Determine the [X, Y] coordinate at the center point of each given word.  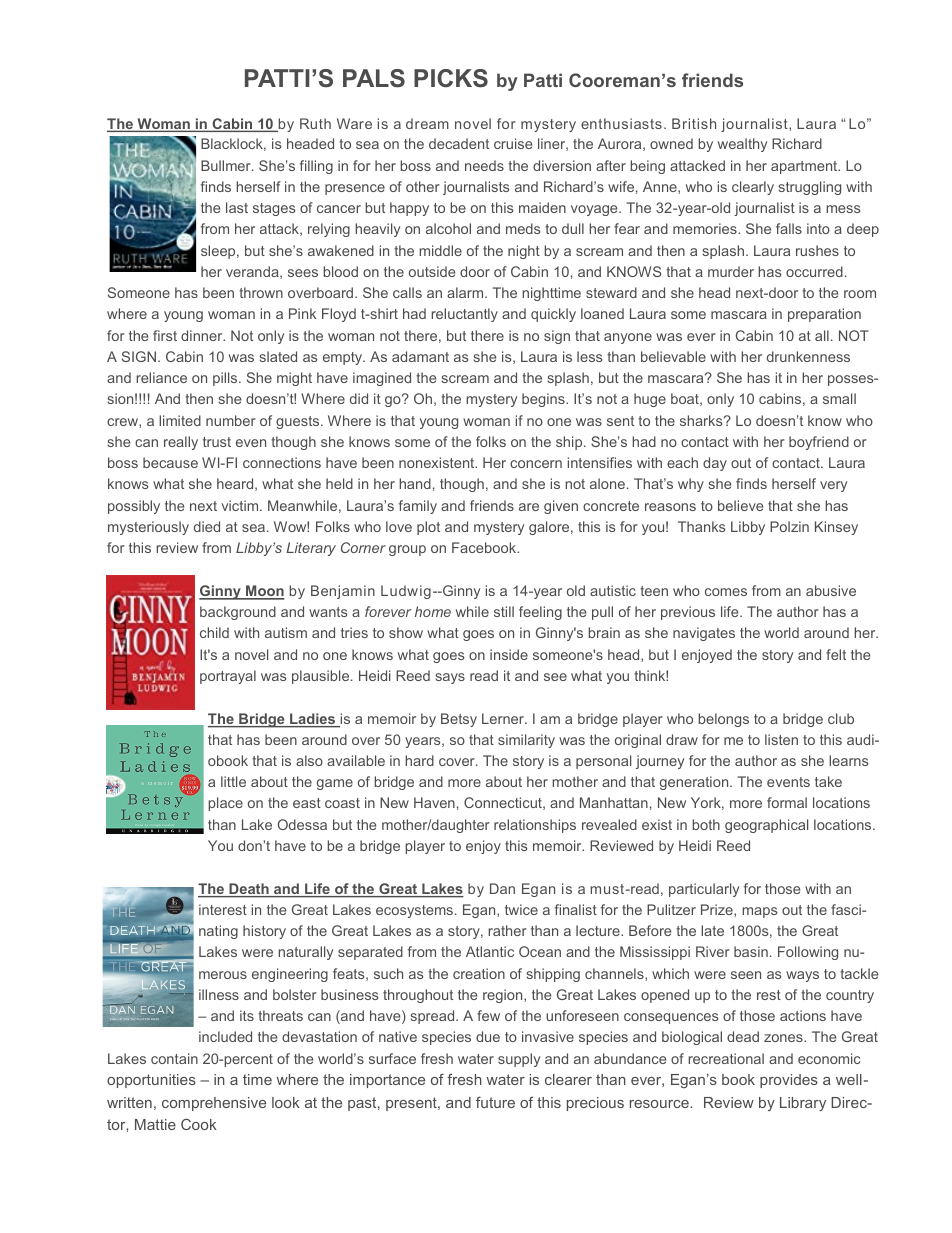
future [495, 1102]
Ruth [315, 123]
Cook [199, 1124]
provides [789, 1081]
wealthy [742, 145]
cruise [513, 143]
